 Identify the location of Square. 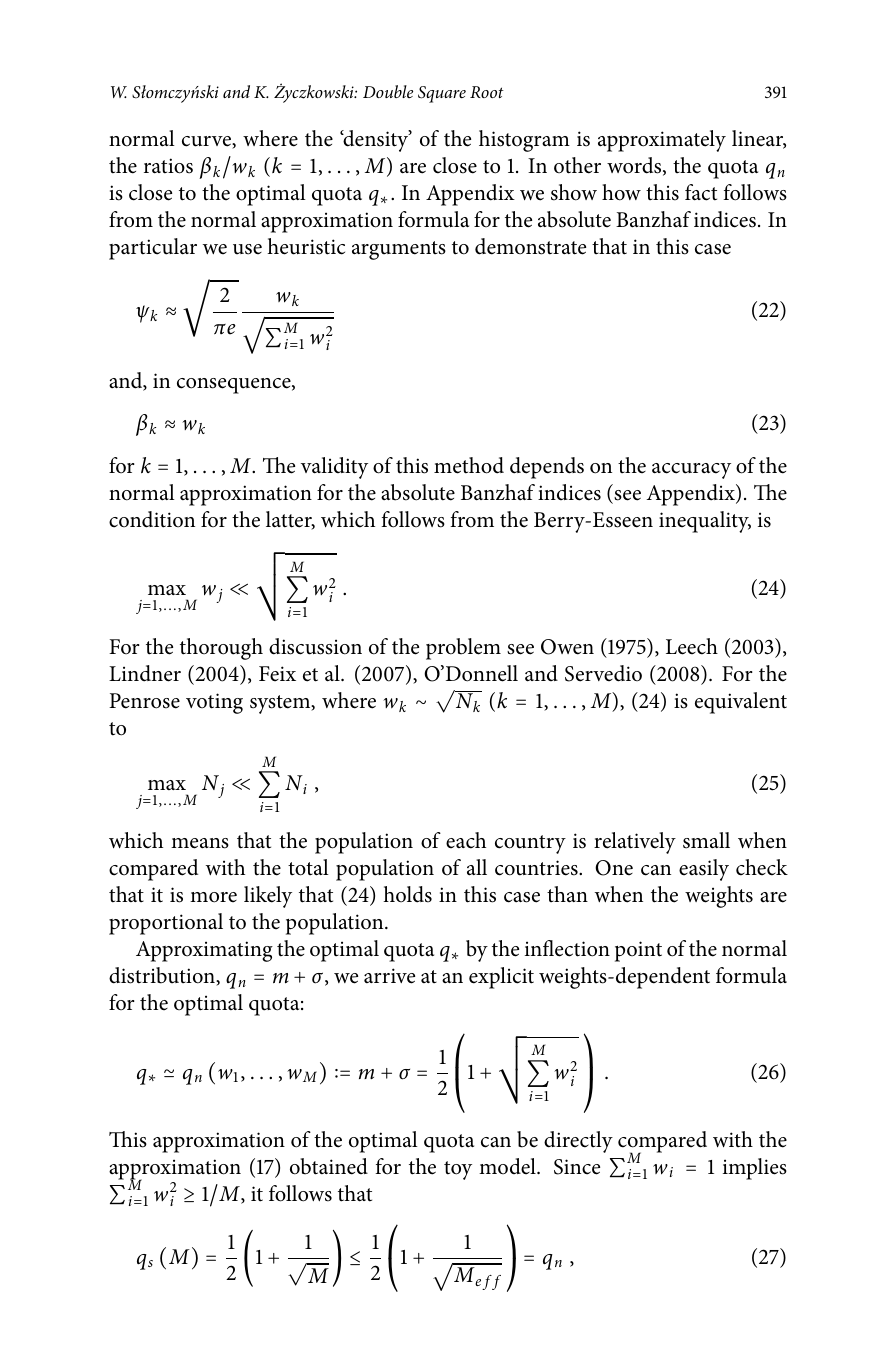
(442, 94).
